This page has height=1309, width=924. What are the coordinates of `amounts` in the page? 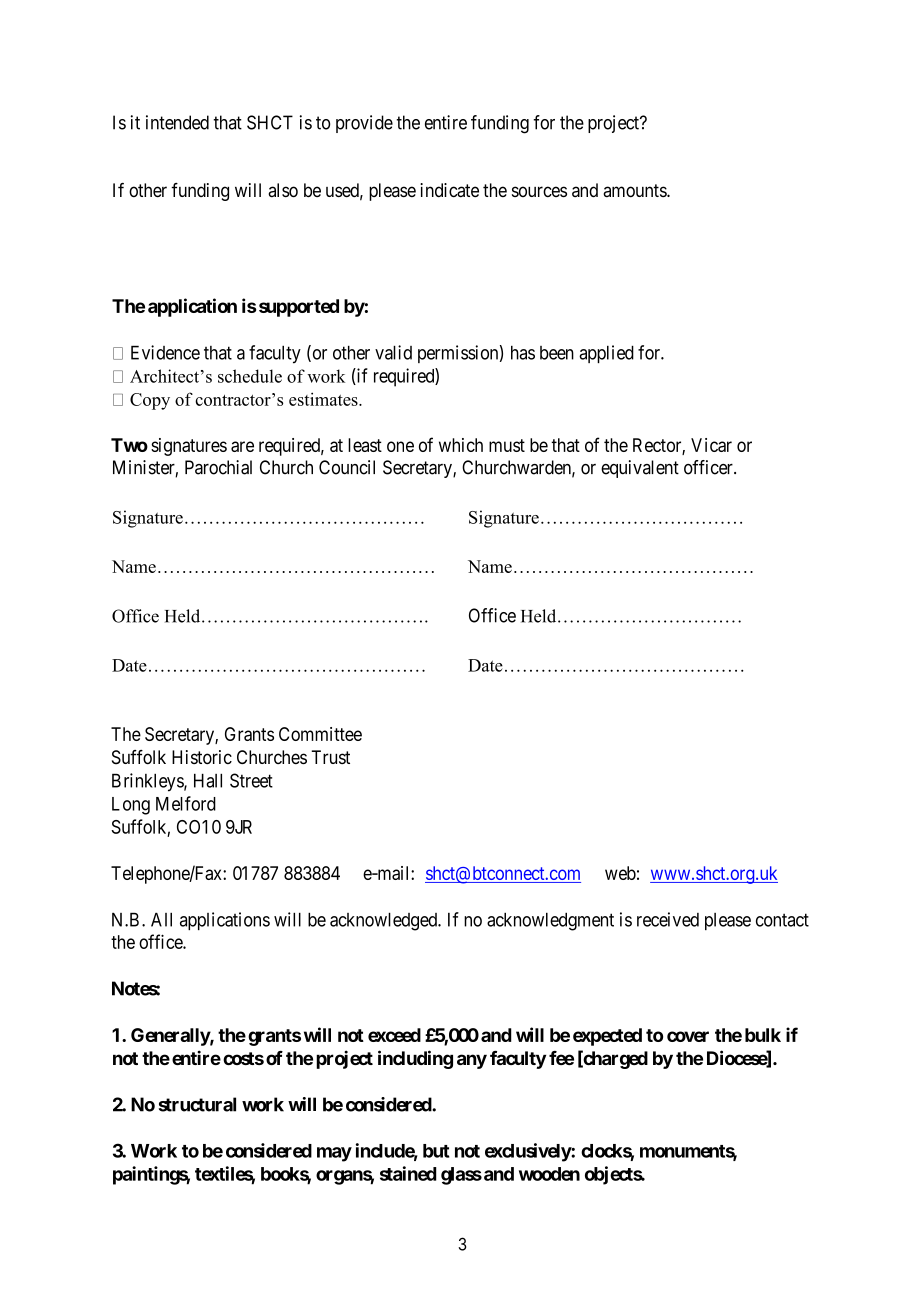 It's located at (635, 190).
